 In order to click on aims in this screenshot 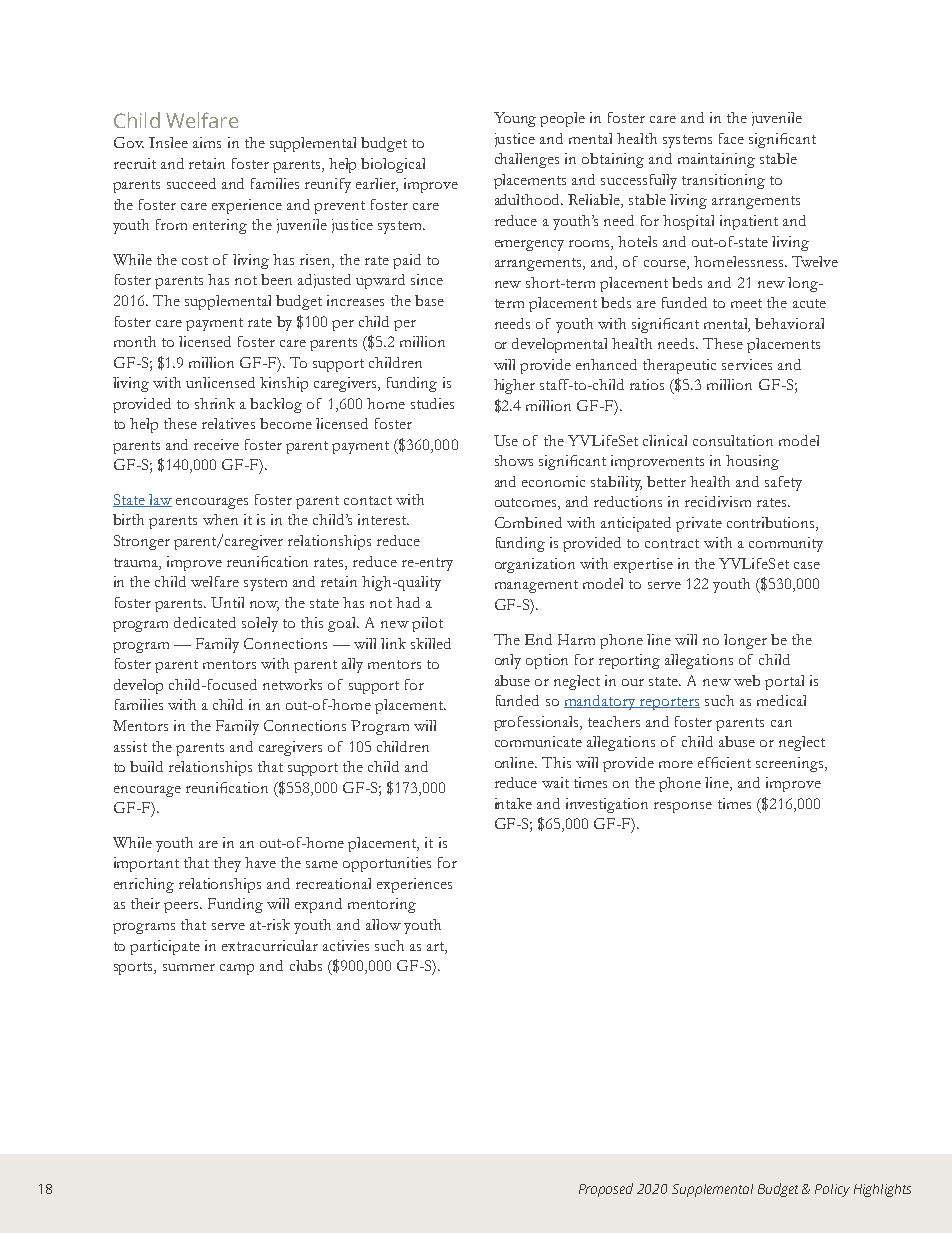, I will do `click(207, 142)`.
